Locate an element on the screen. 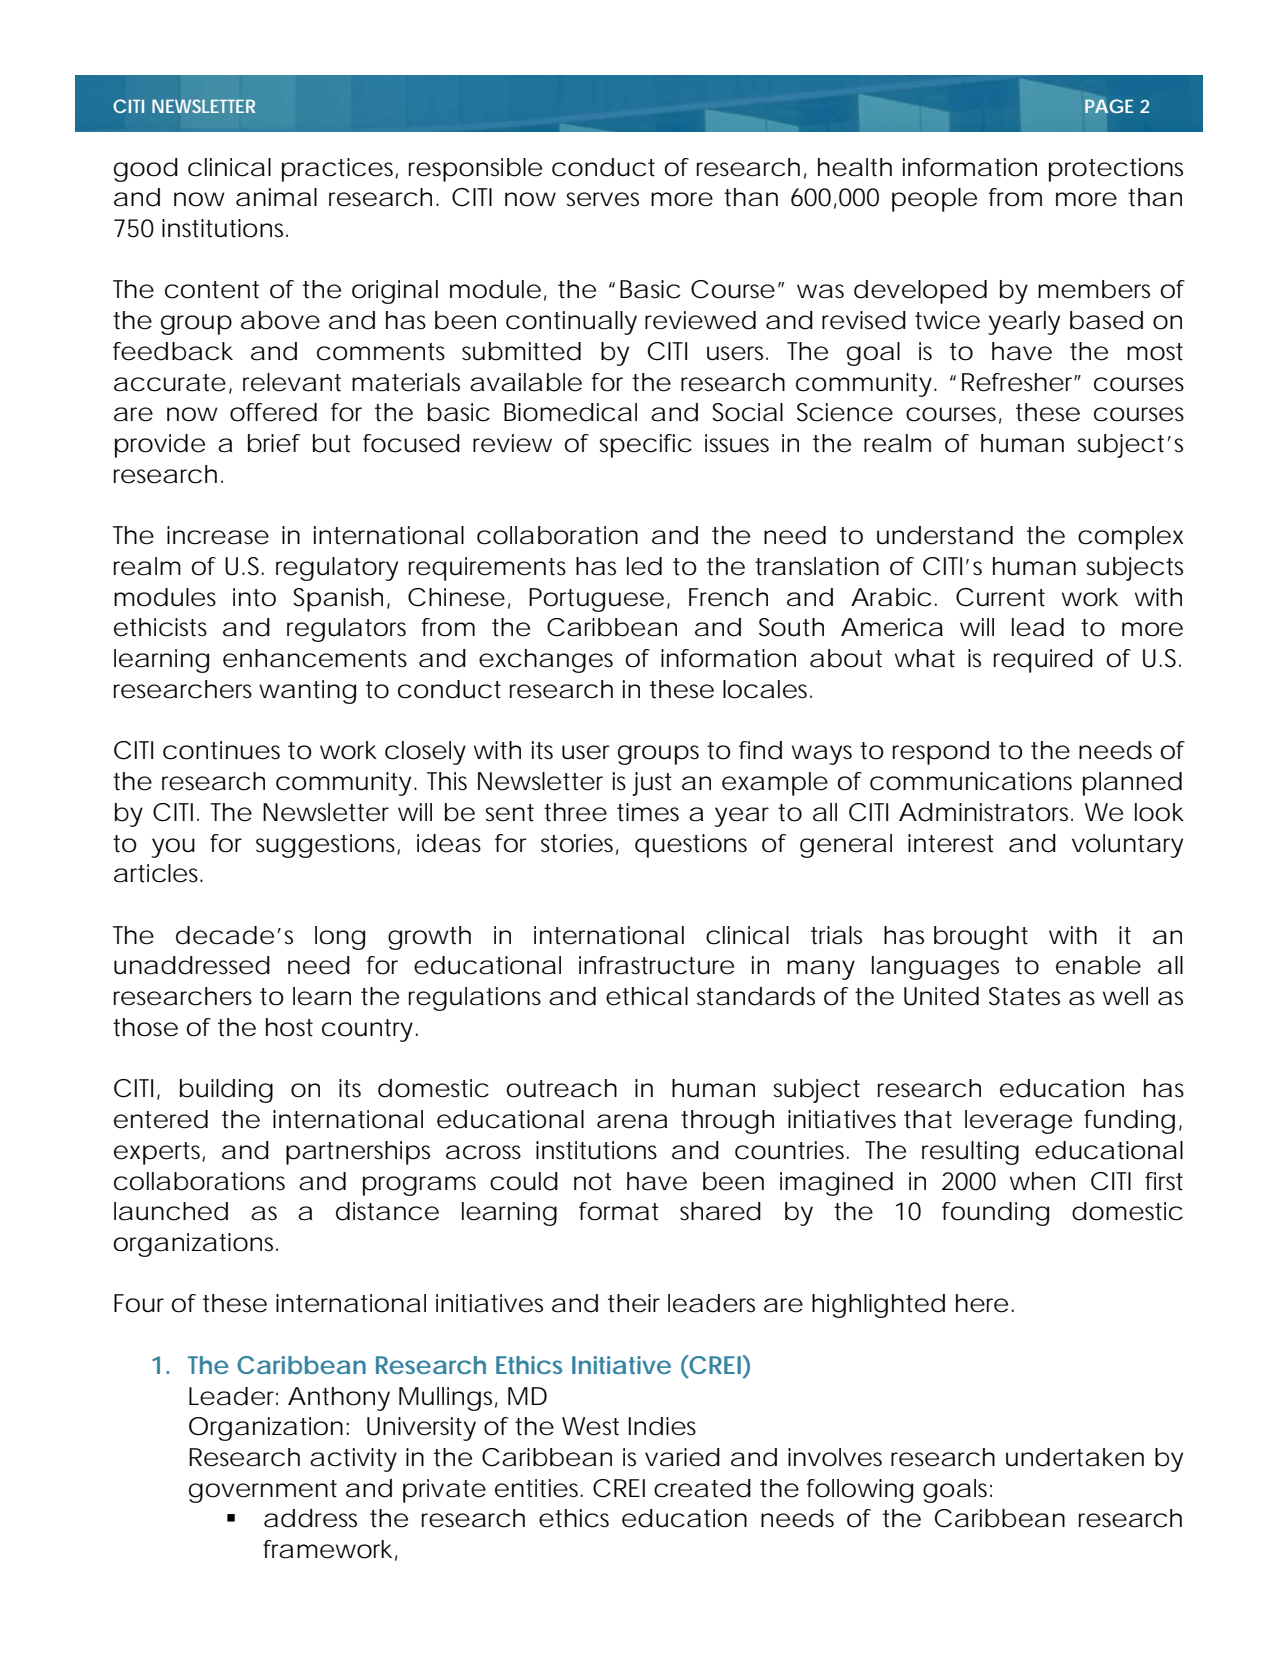 This screenshot has height=1654, width=1278. through is located at coordinates (727, 1122).
